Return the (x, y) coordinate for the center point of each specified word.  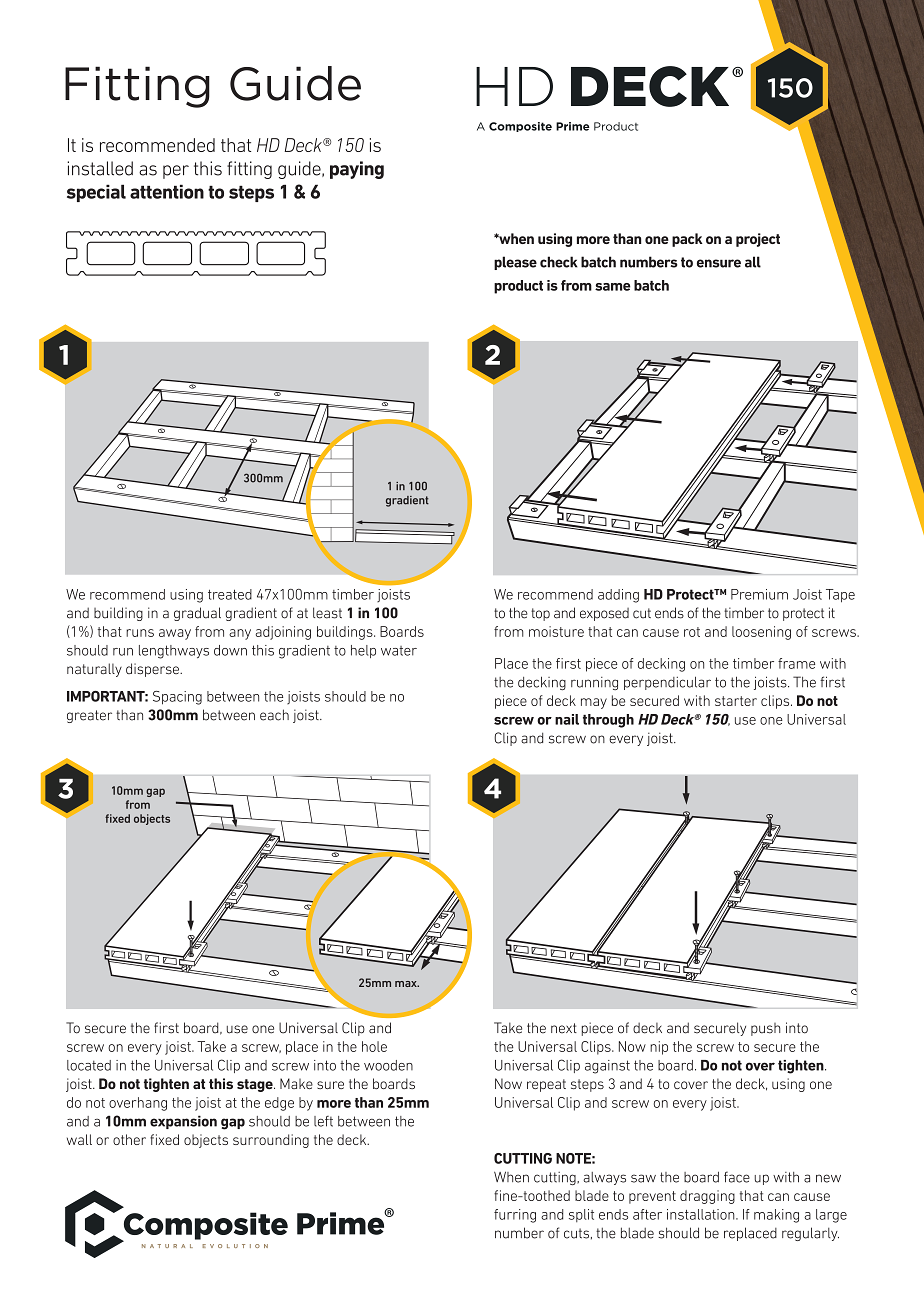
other (129, 1139)
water (399, 651)
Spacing (177, 698)
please (515, 263)
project (758, 240)
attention (167, 191)
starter (736, 701)
